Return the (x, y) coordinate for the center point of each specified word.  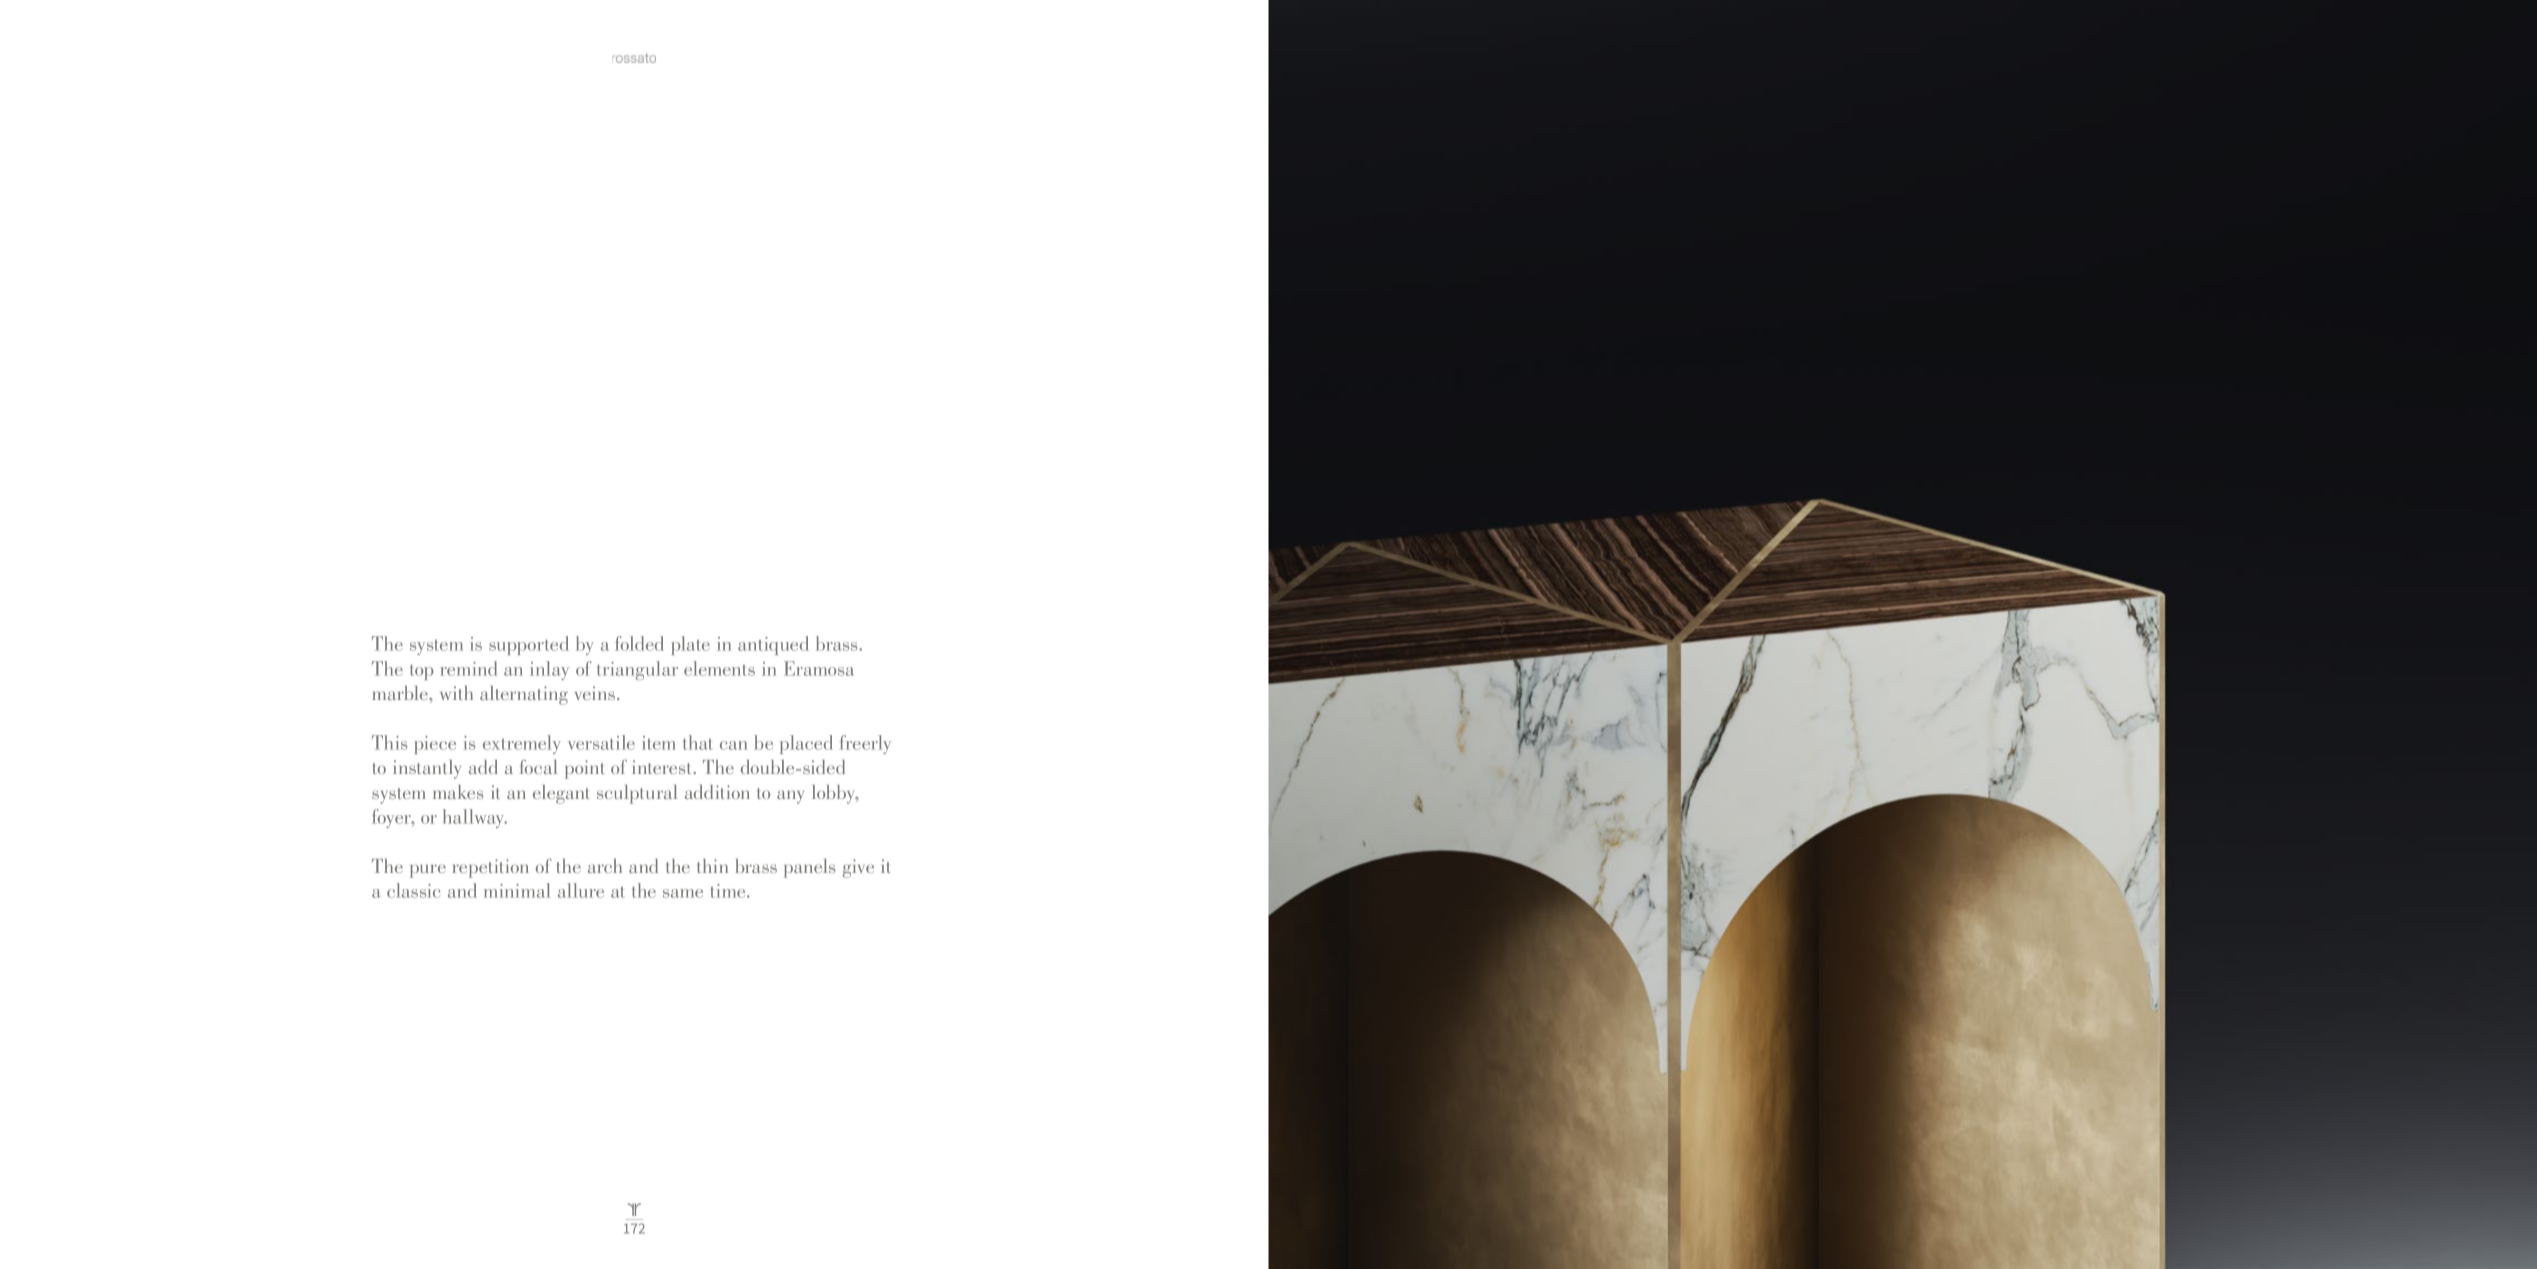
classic (414, 890)
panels (809, 868)
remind (468, 668)
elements (719, 668)
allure (581, 890)
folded (639, 643)
